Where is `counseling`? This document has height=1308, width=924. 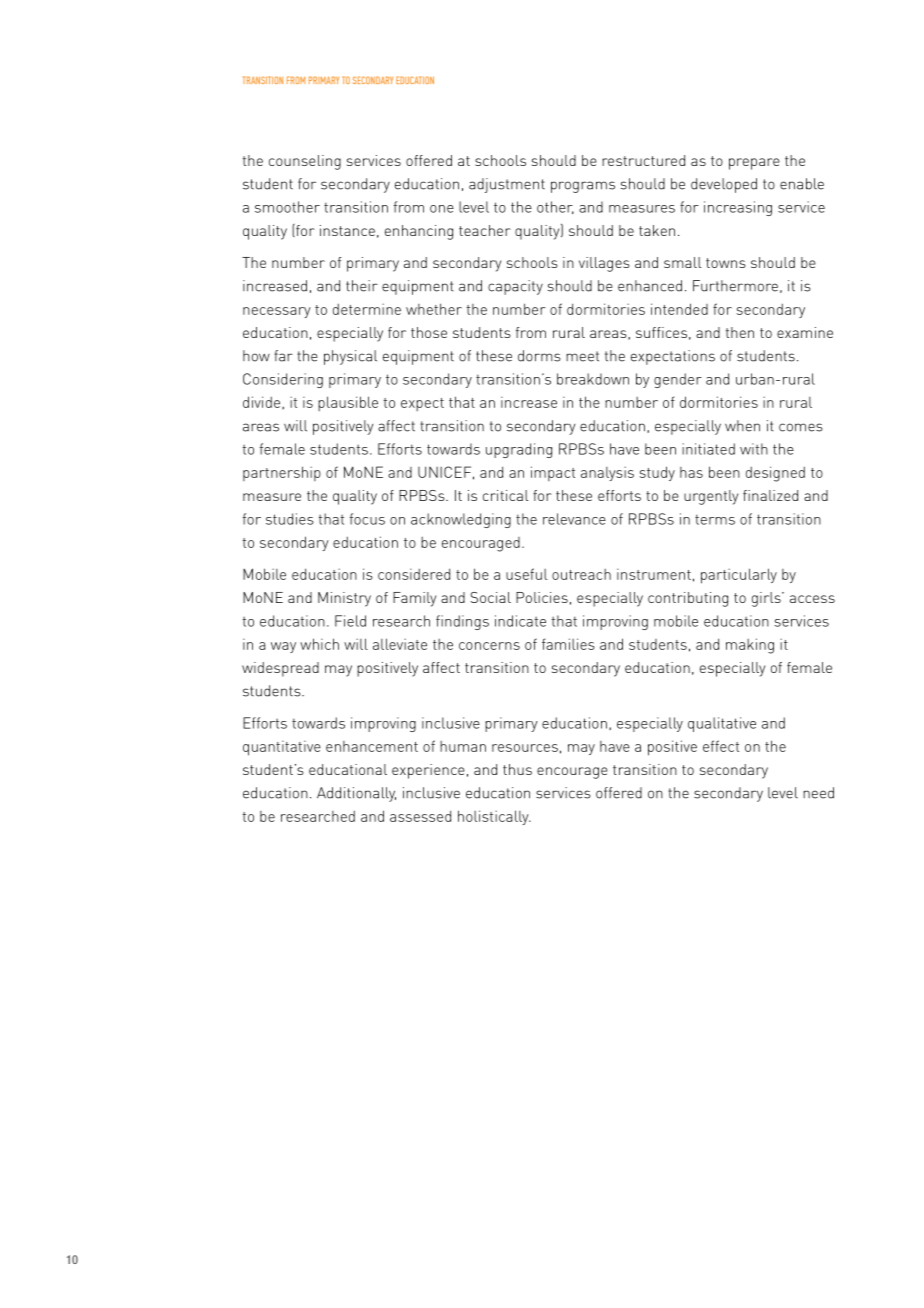 counseling is located at coordinates (305, 162).
